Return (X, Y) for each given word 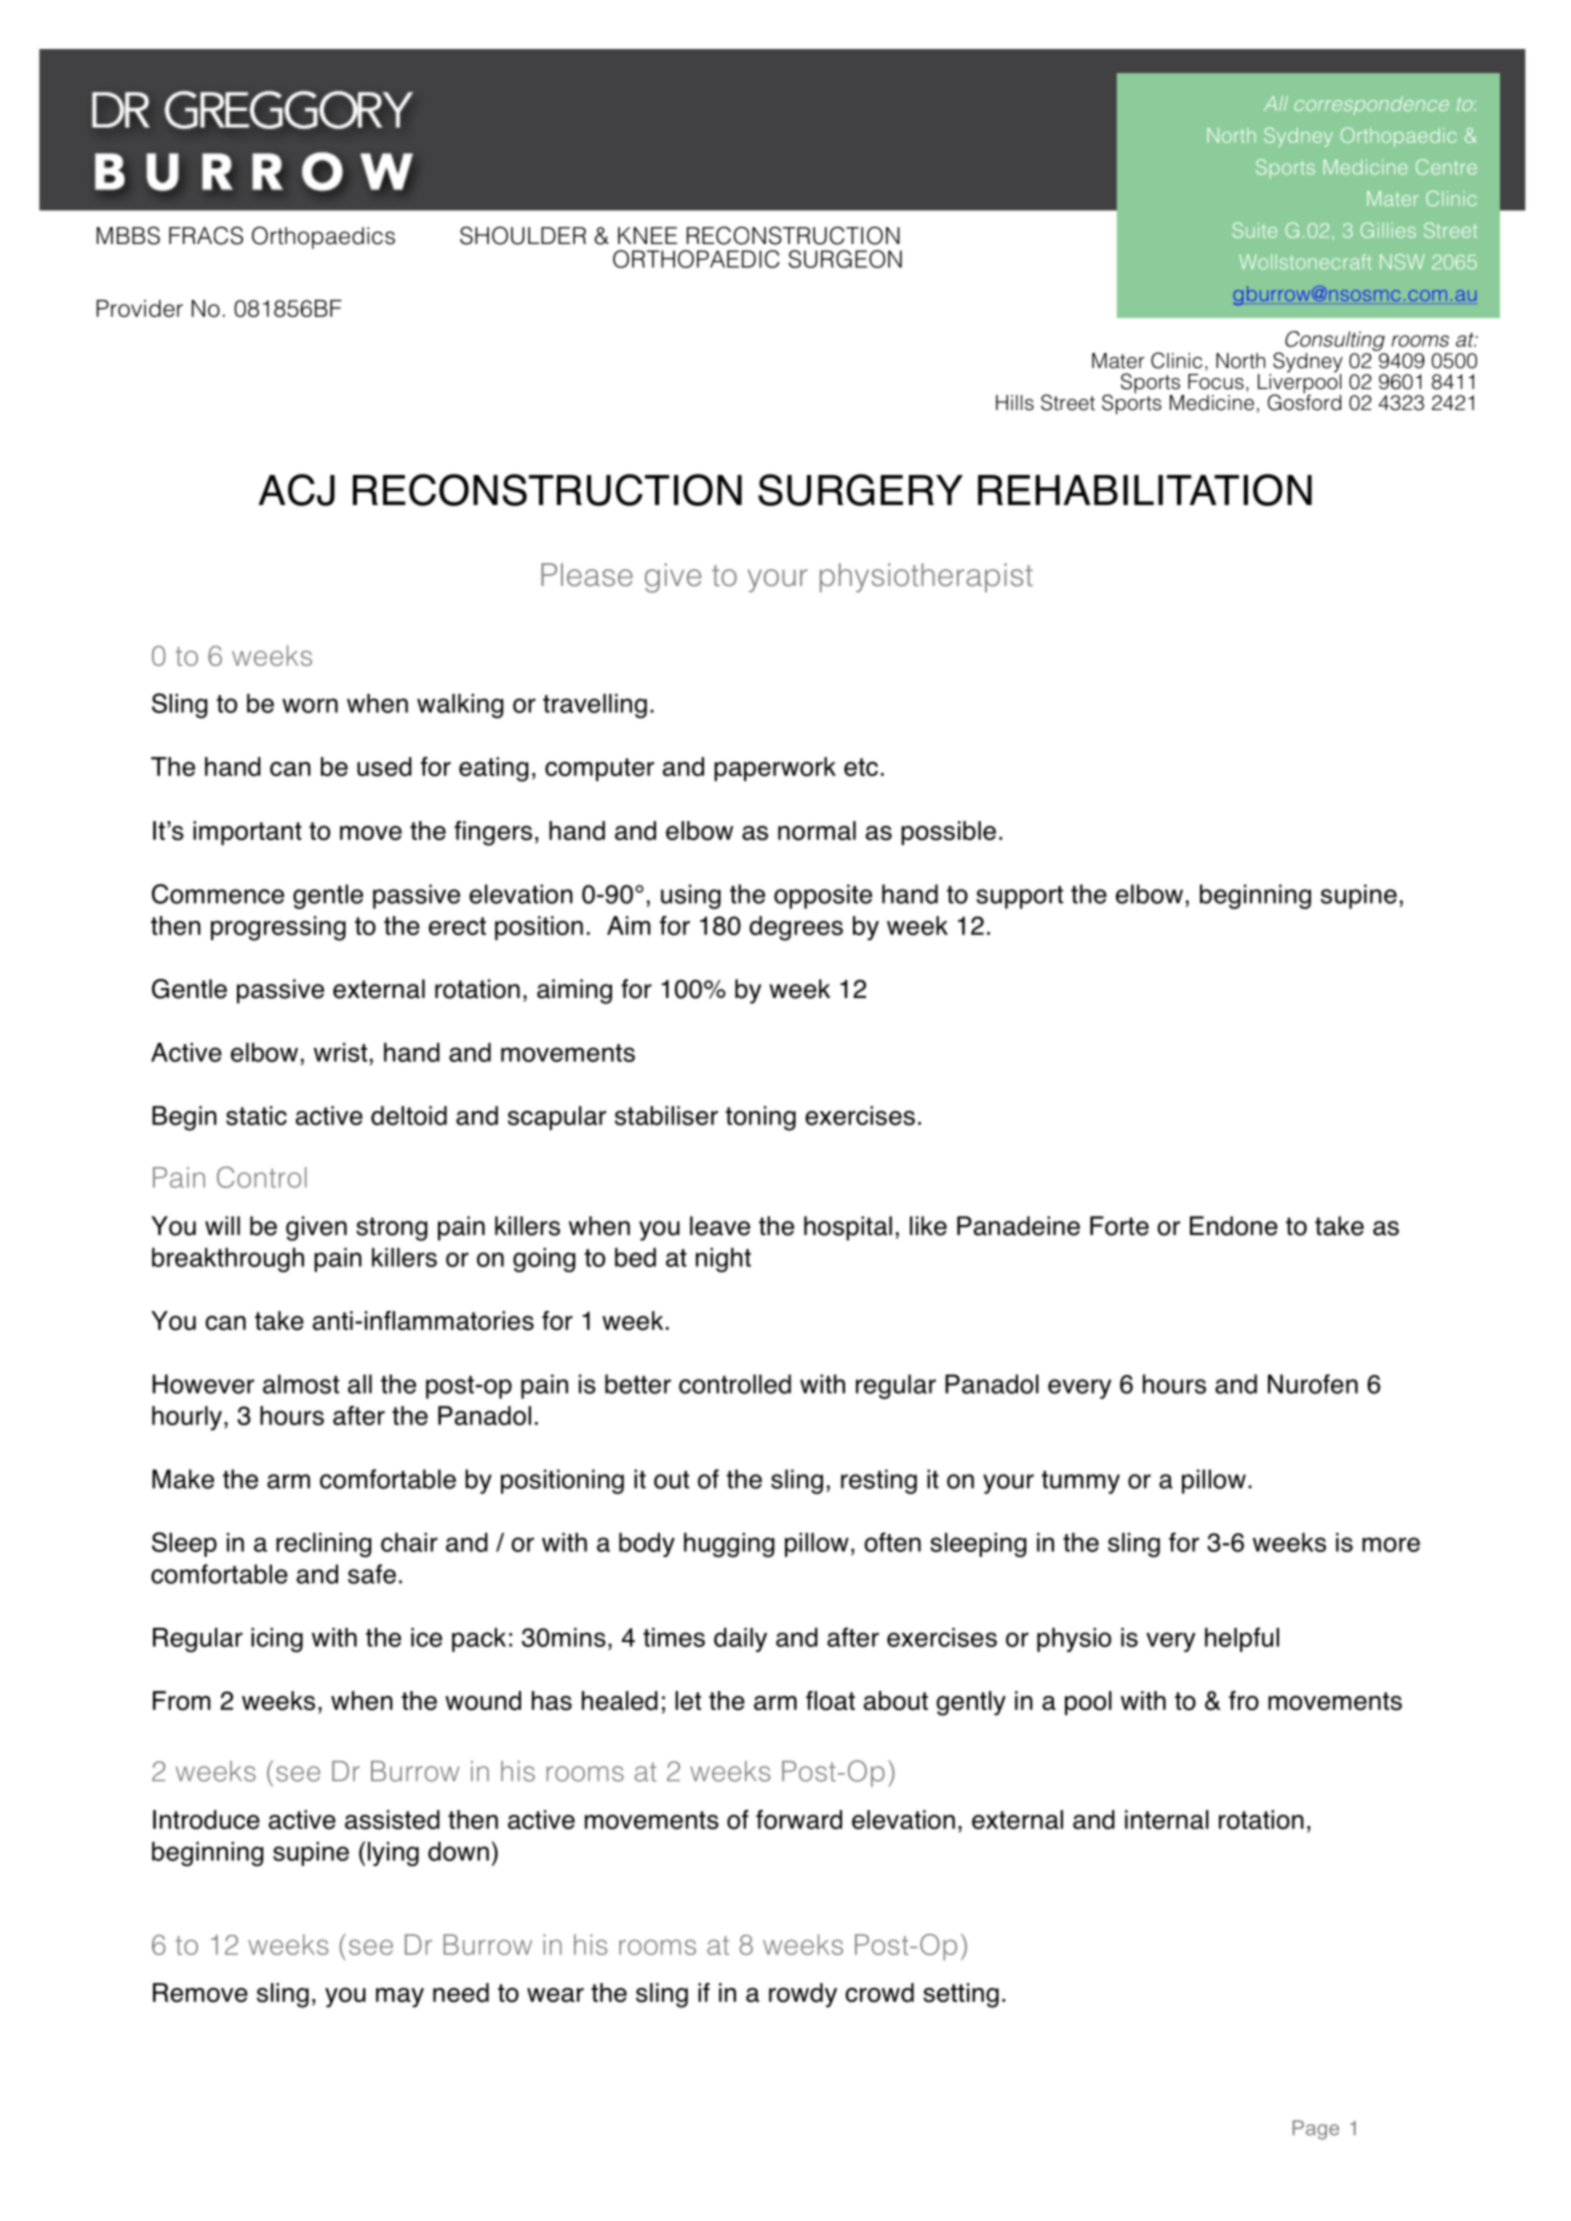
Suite (1255, 230)
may (400, 1998)
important (247, 833)
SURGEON (845, 259)
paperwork (775, 769)
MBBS (128, 235)
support (1019, 897)
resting (879, 1481)
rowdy (803, 1995)
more (1391, 1544)
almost (301, 1384)
